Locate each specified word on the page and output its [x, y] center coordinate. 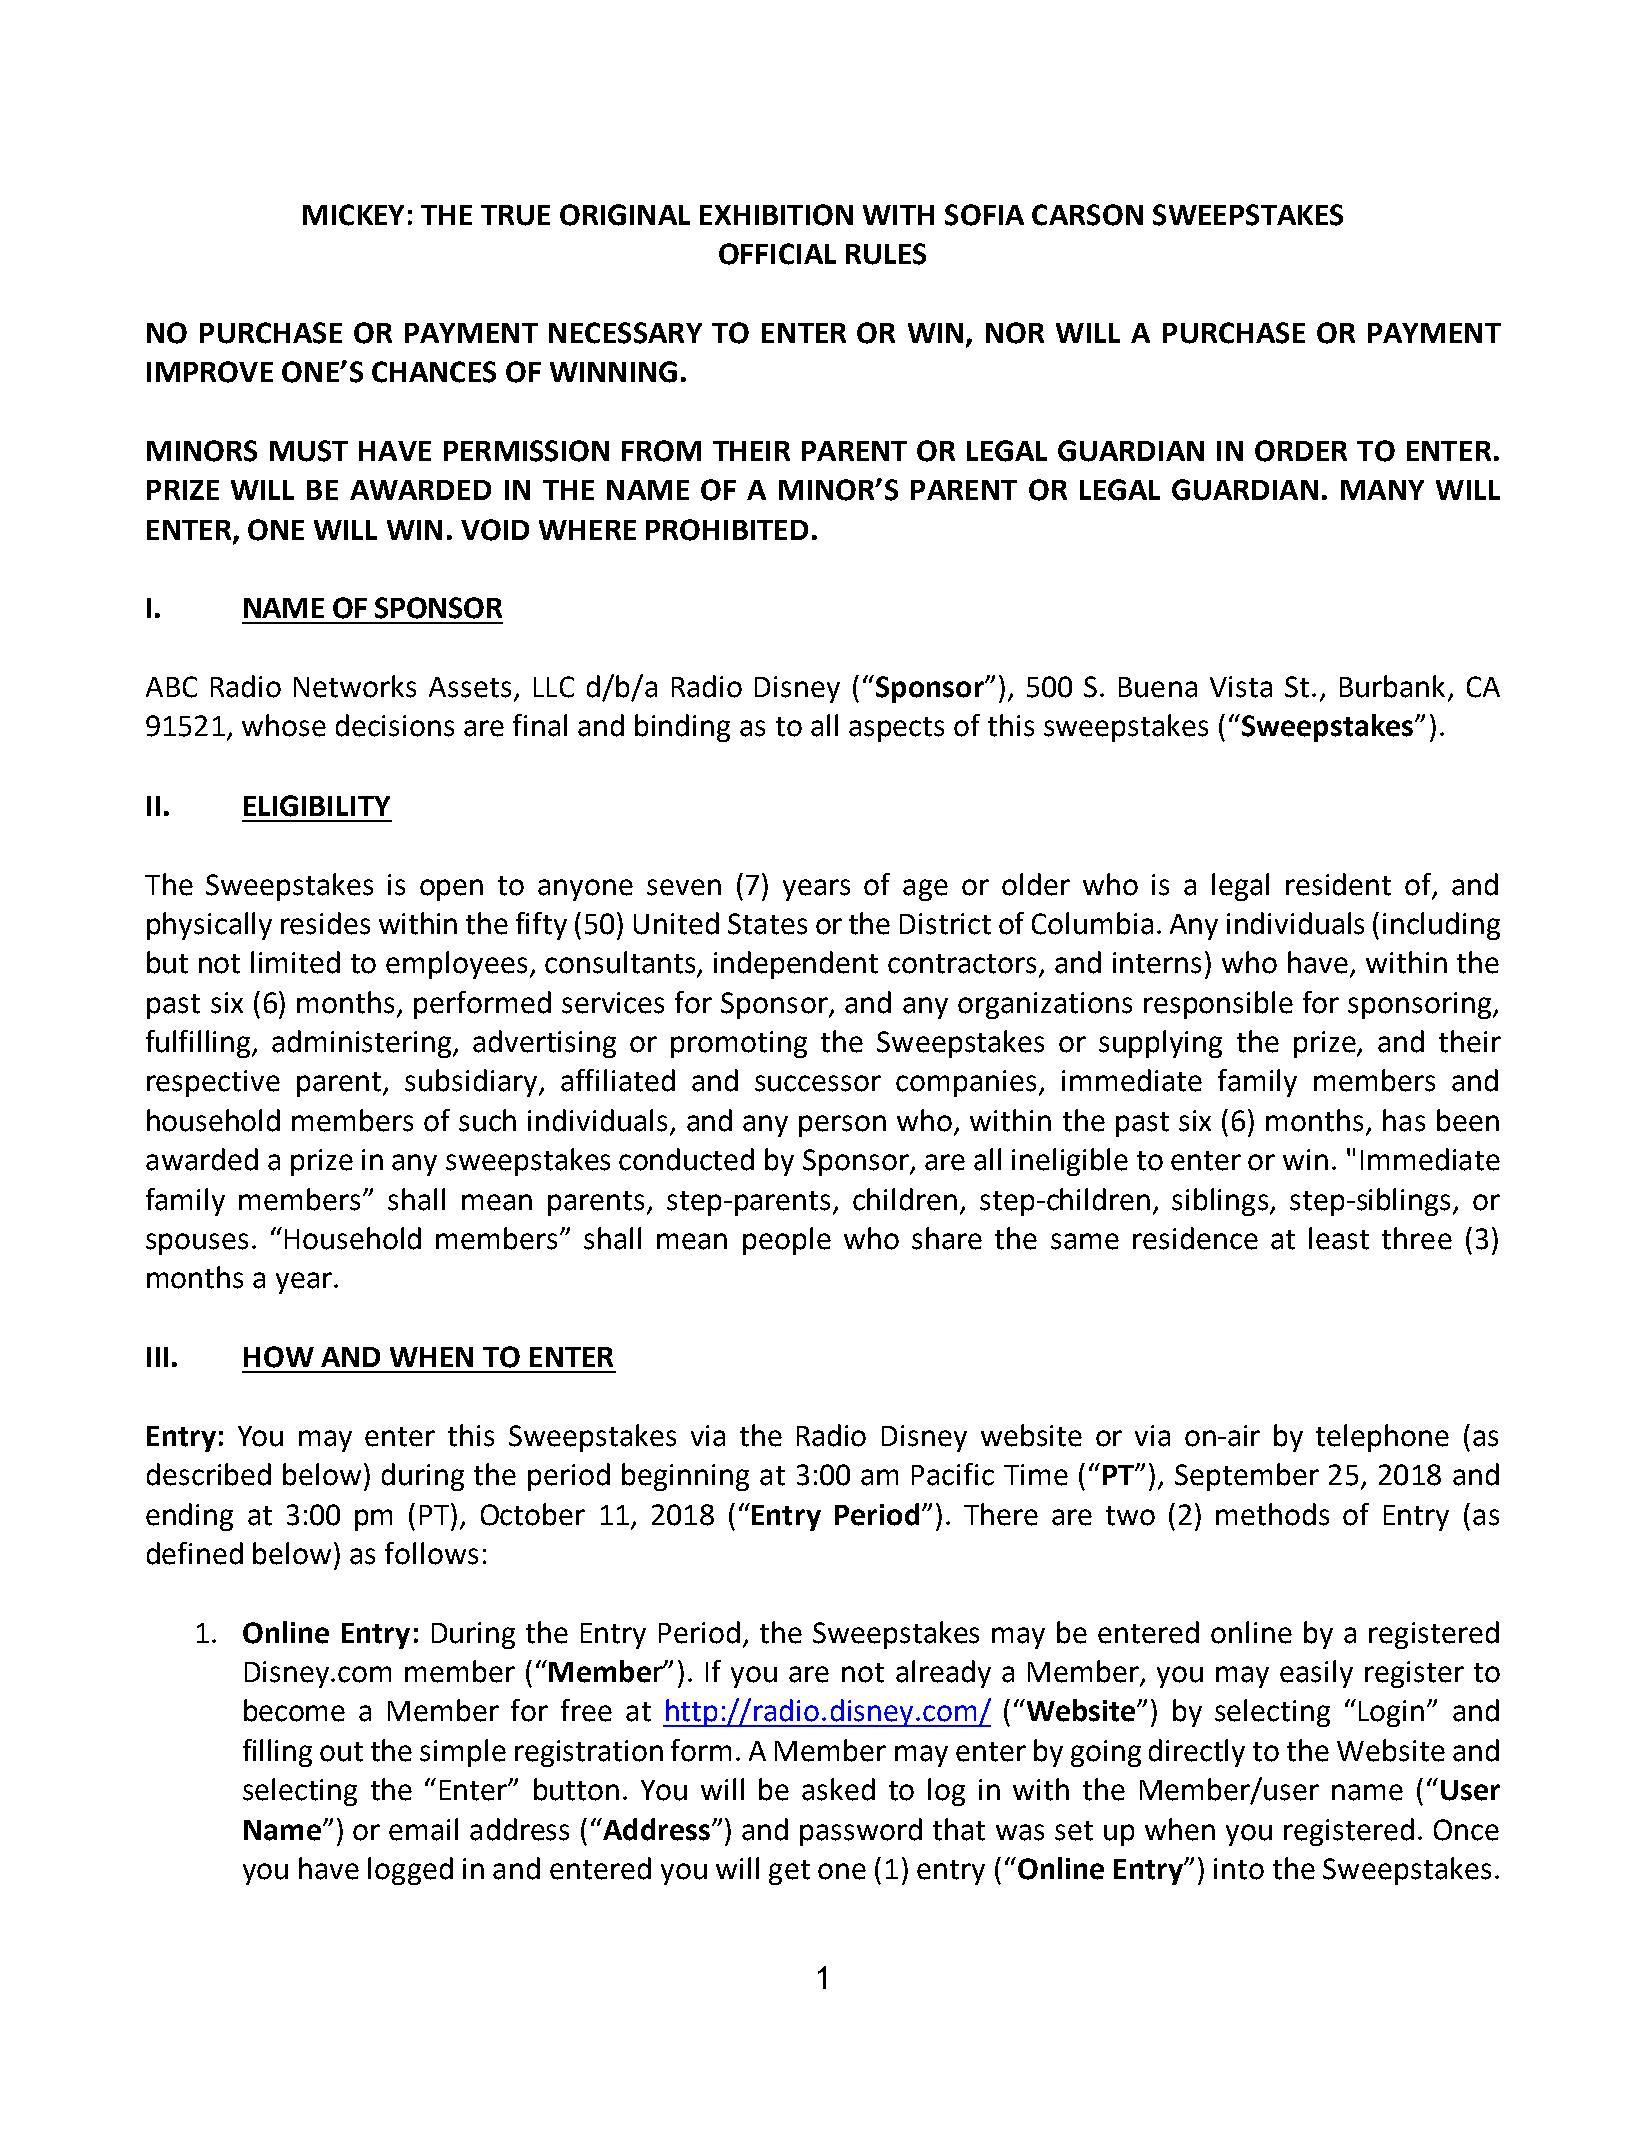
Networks [355, 686]
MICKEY [353, 215]
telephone [1382, 1438]
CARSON [1087, 215]
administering [363, 1044]
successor [818, 1083]
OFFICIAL [777, 254]
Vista [1241, 687]
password [861, 1832]
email [423, 1829]
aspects [896, 729]
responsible [1218, 1005]
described [209, 1474]
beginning [685, 1477]
